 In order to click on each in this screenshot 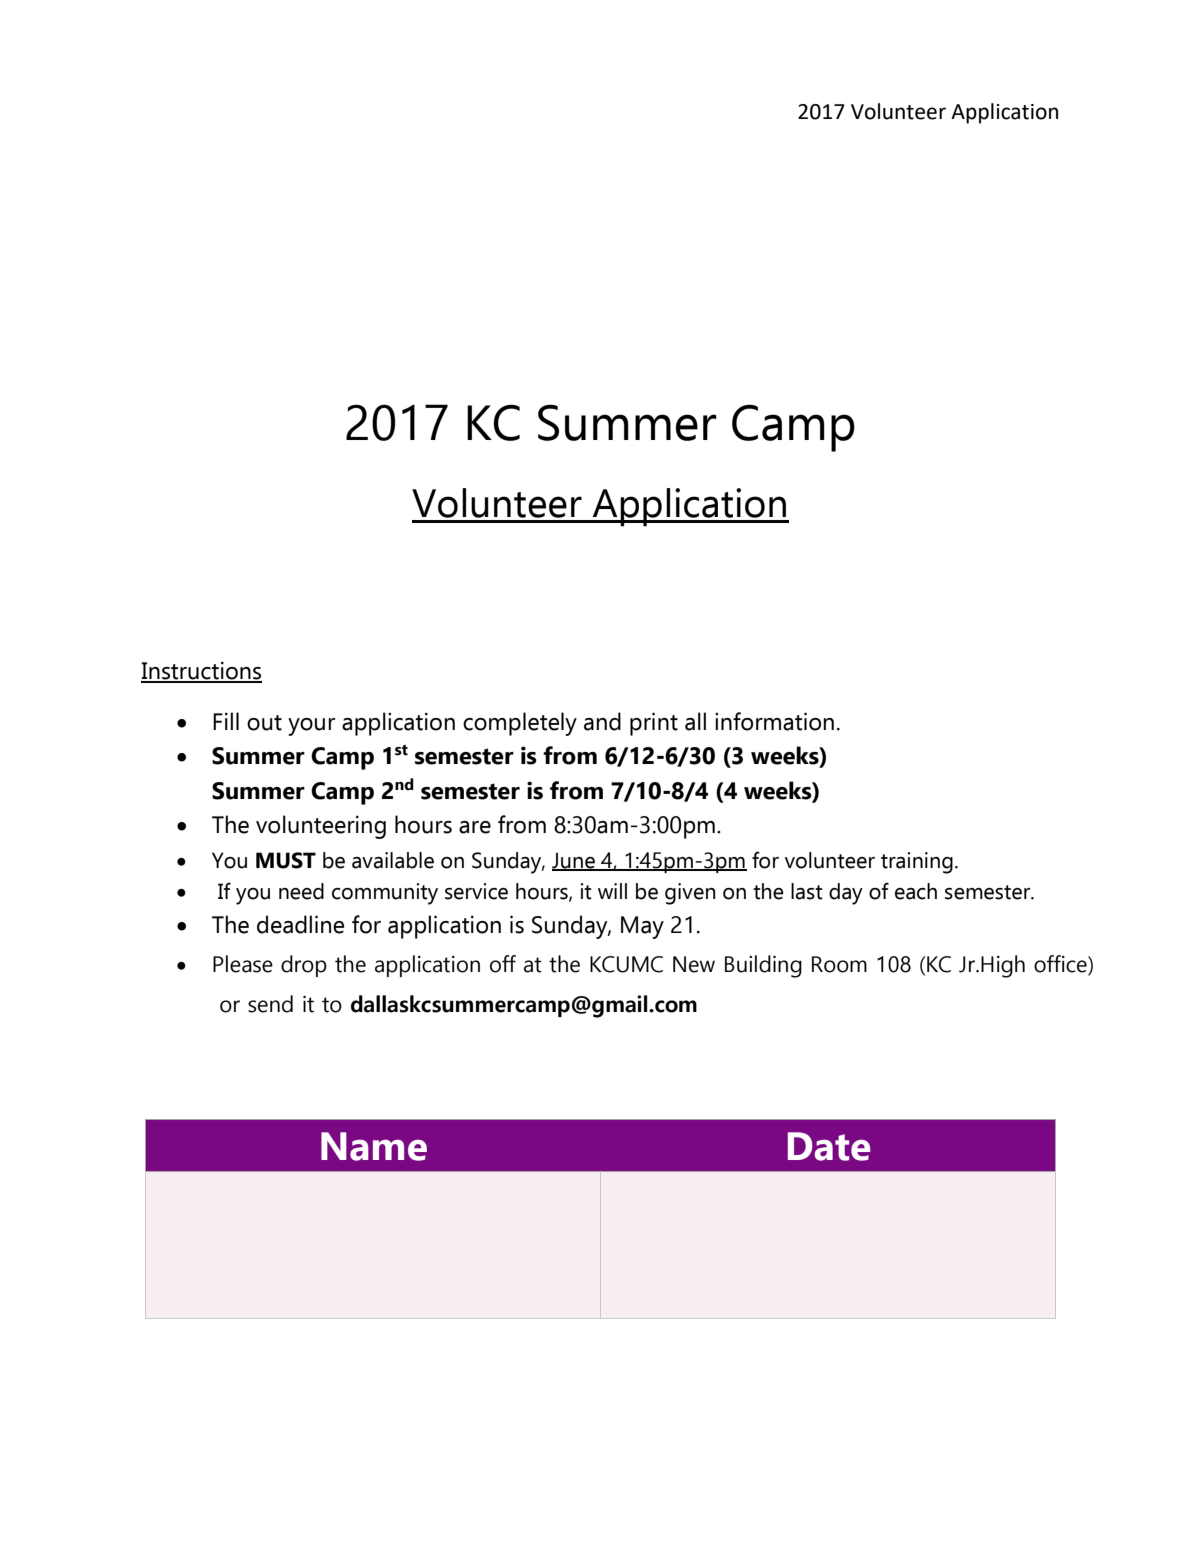, I will do `click(916, 891)`.
